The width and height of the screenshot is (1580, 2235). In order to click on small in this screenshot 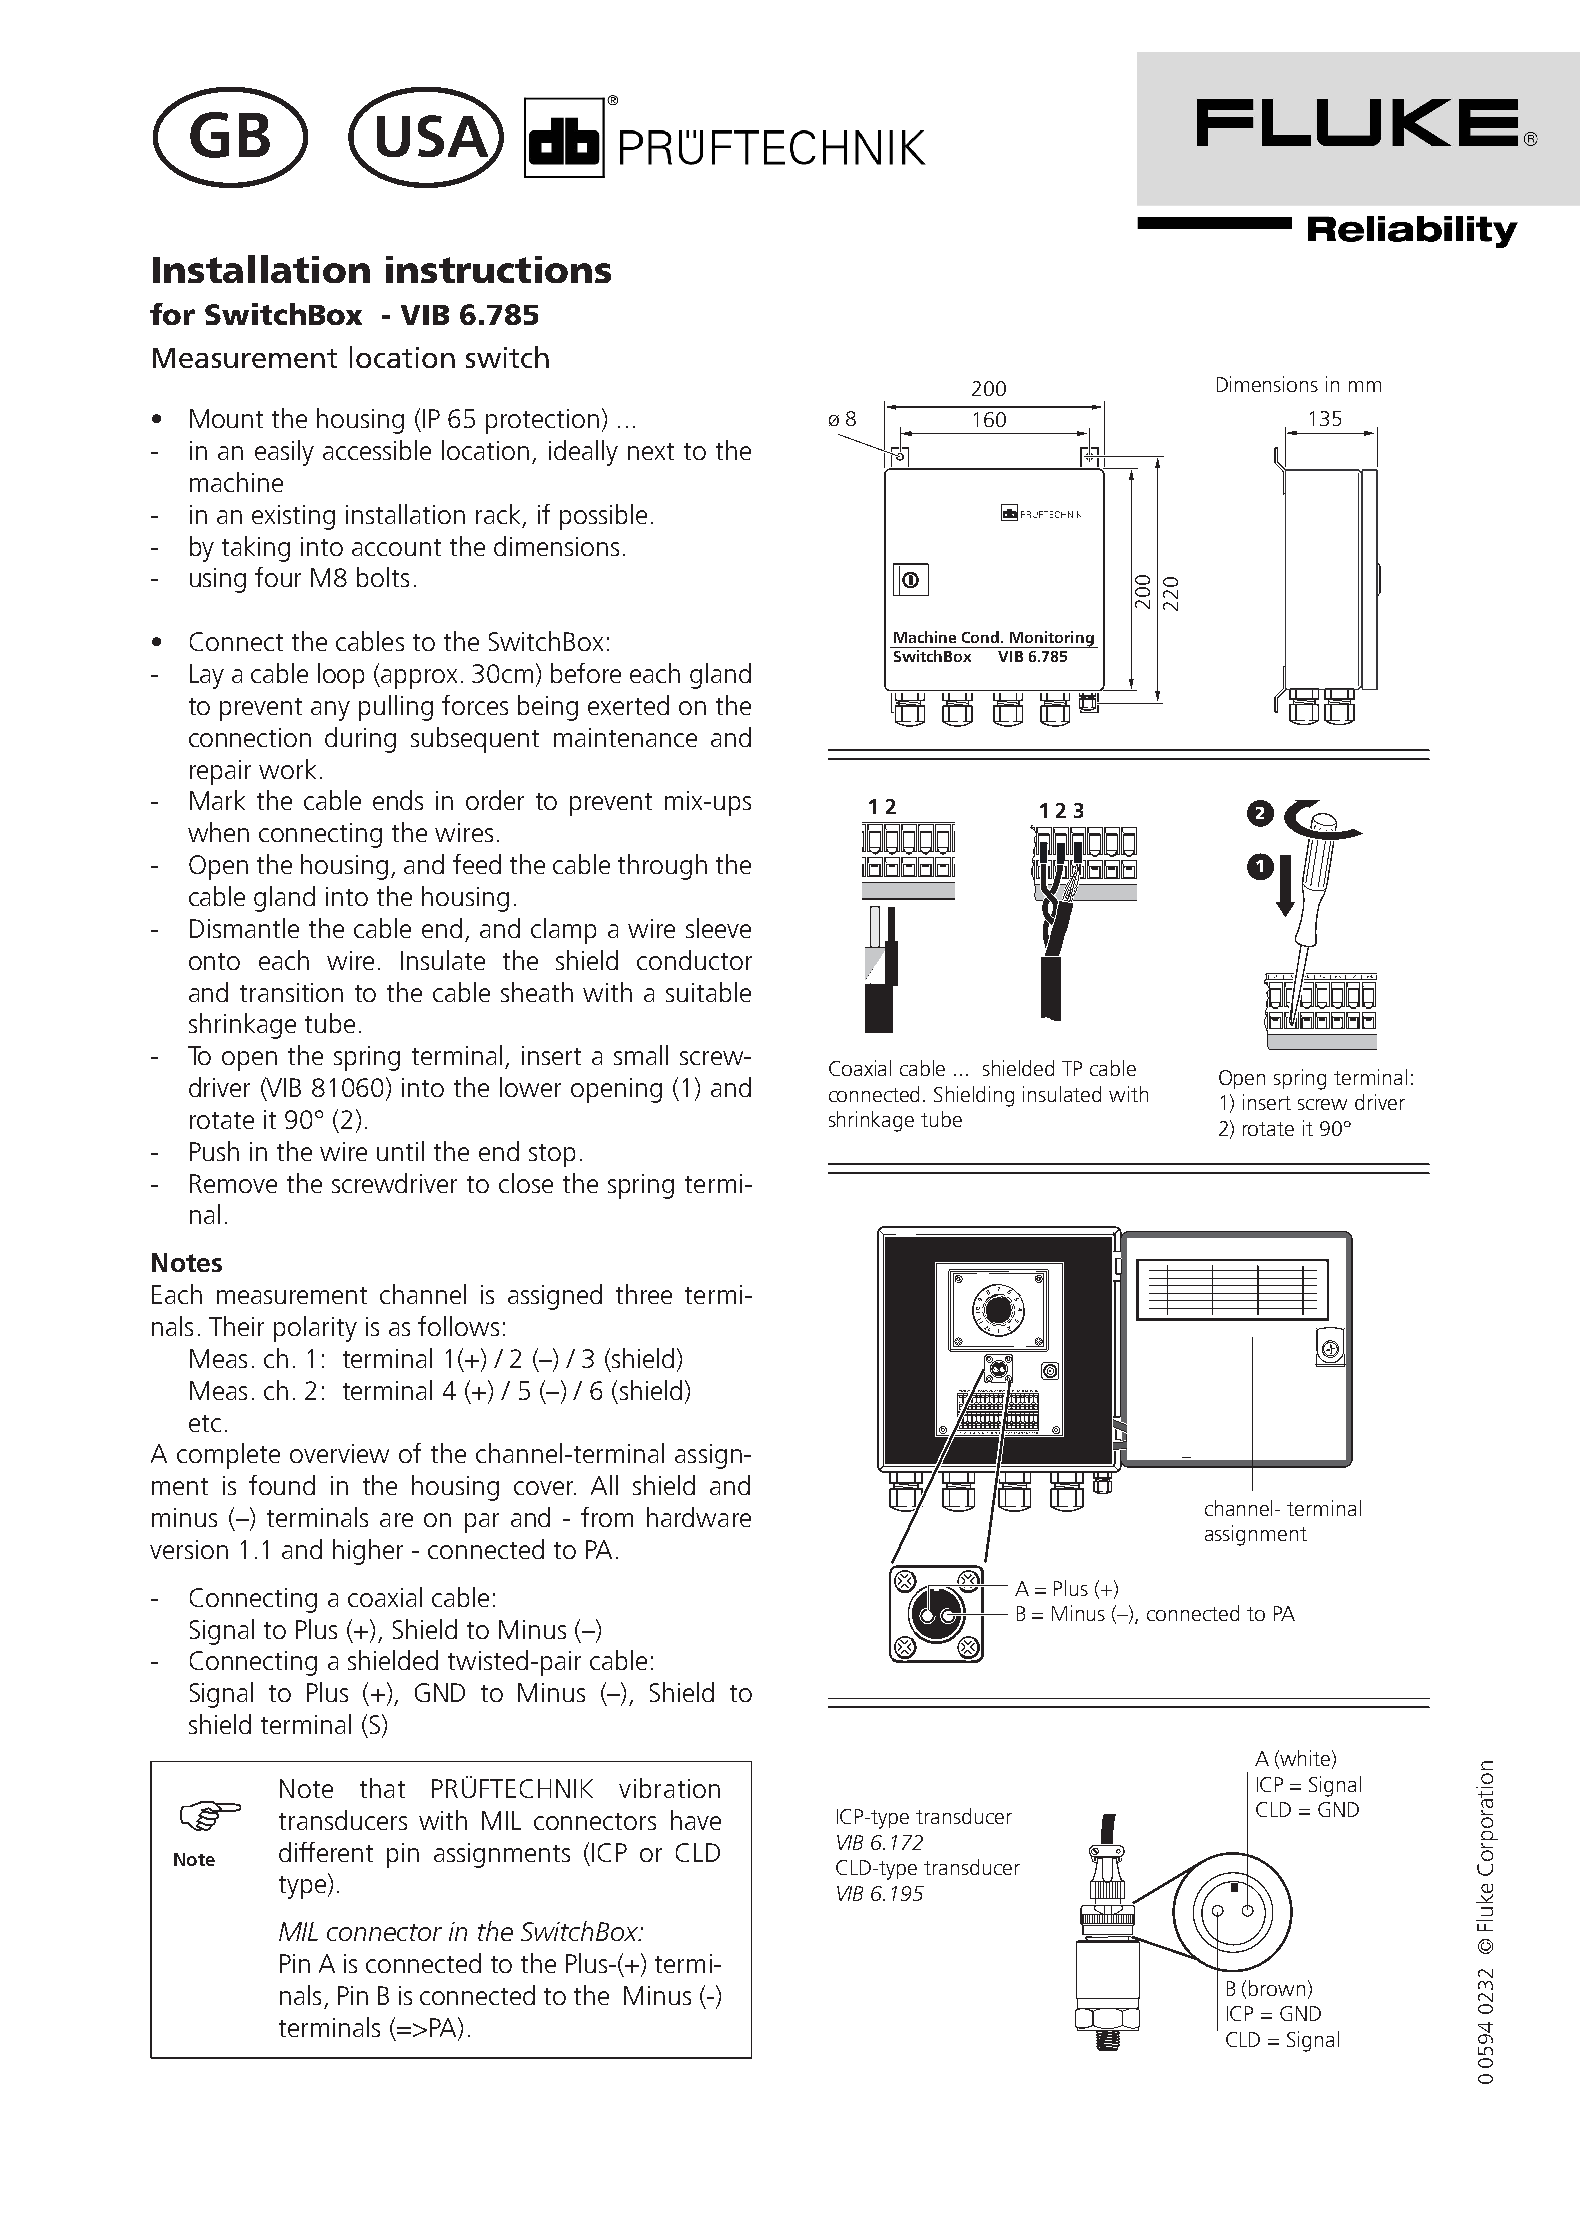, I will do `click(641, 1055)`.
